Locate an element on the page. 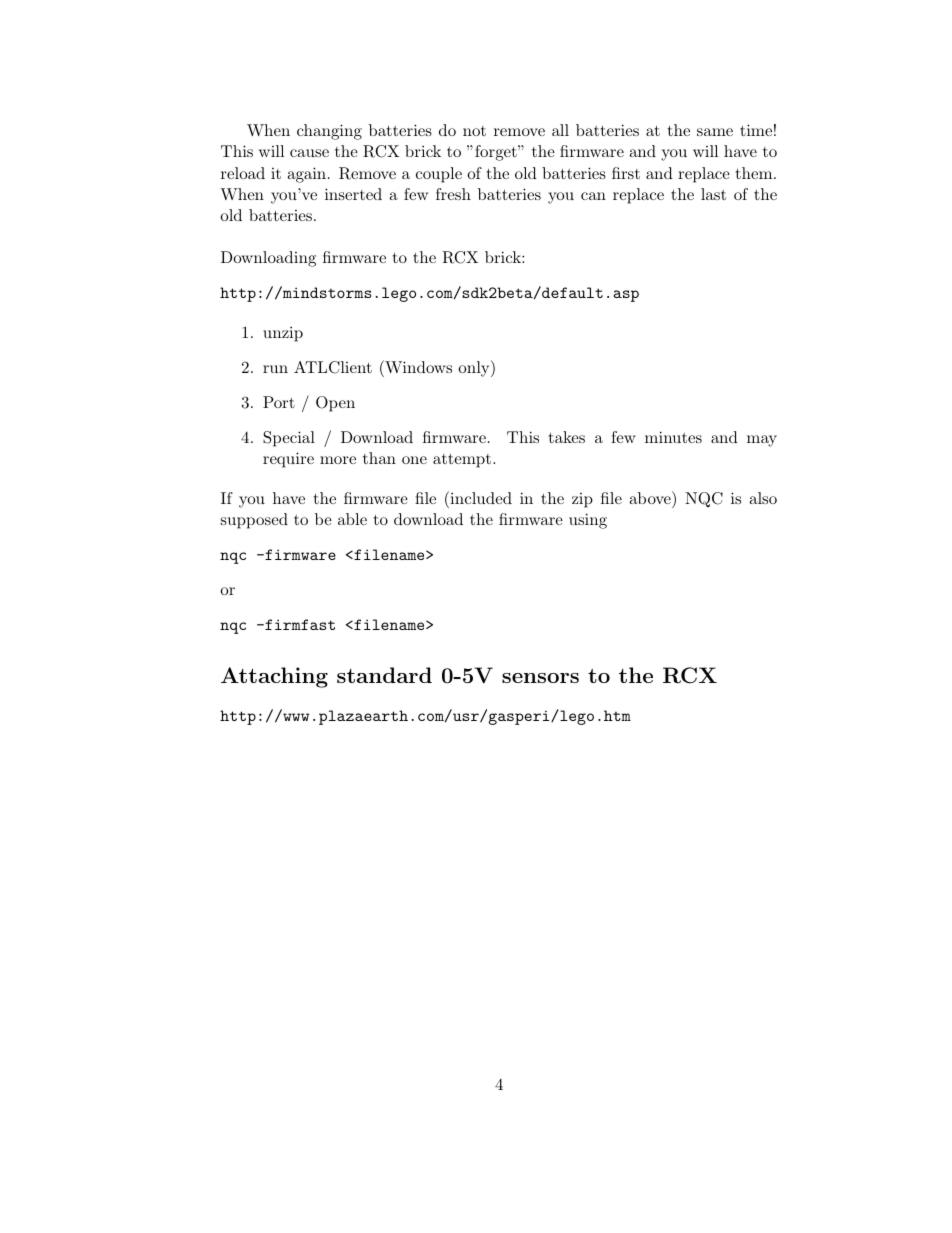 Image resolution: width=952 pixels, height=1233 pixels. forget is located at coordinates (497, 153).
